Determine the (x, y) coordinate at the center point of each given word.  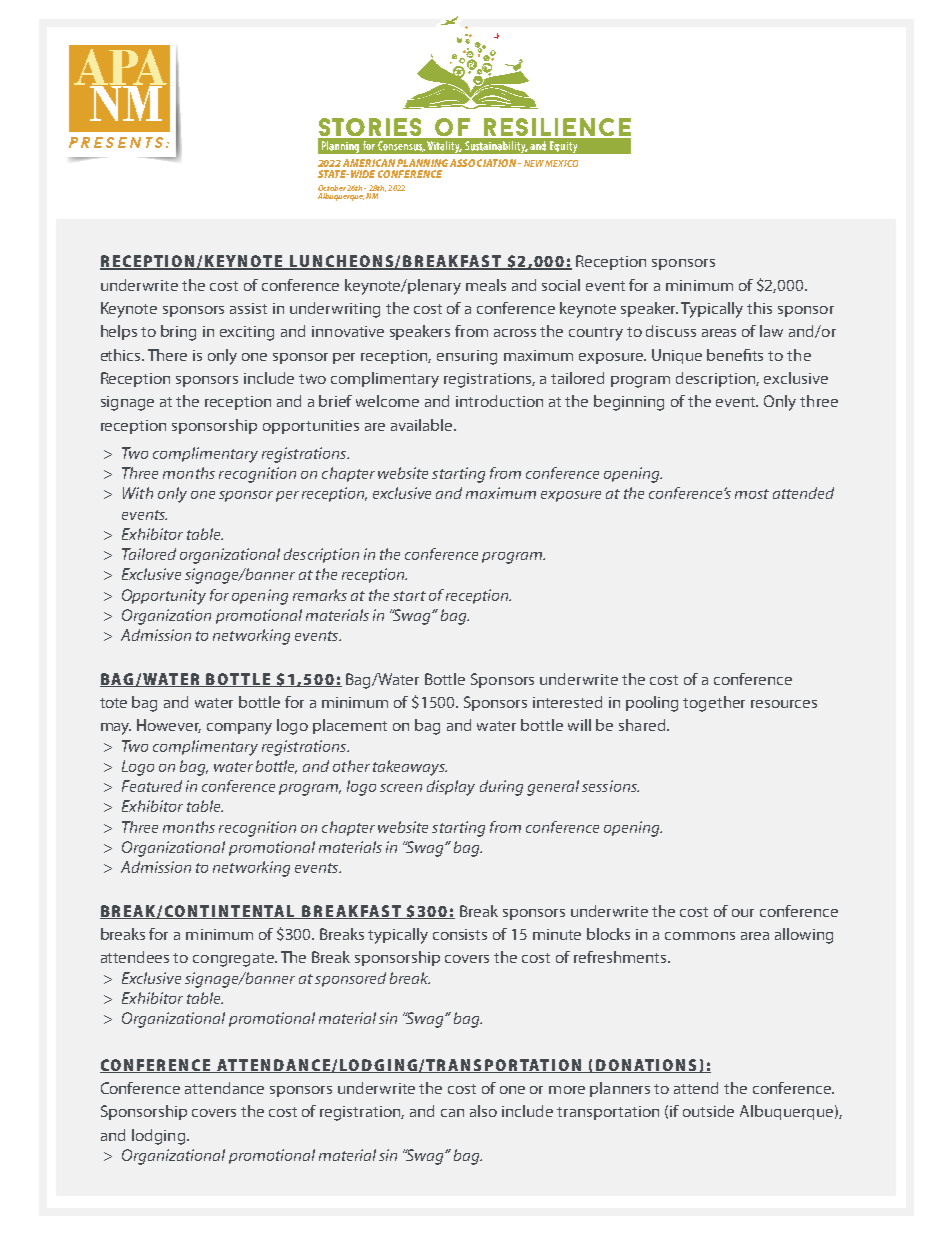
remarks (320, 595)
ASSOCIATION (484, 163)
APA (120, 68)
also (483, 1111)
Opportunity (164, 597)
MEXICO (561, 163)
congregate (235, 960)
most (752, 494)
